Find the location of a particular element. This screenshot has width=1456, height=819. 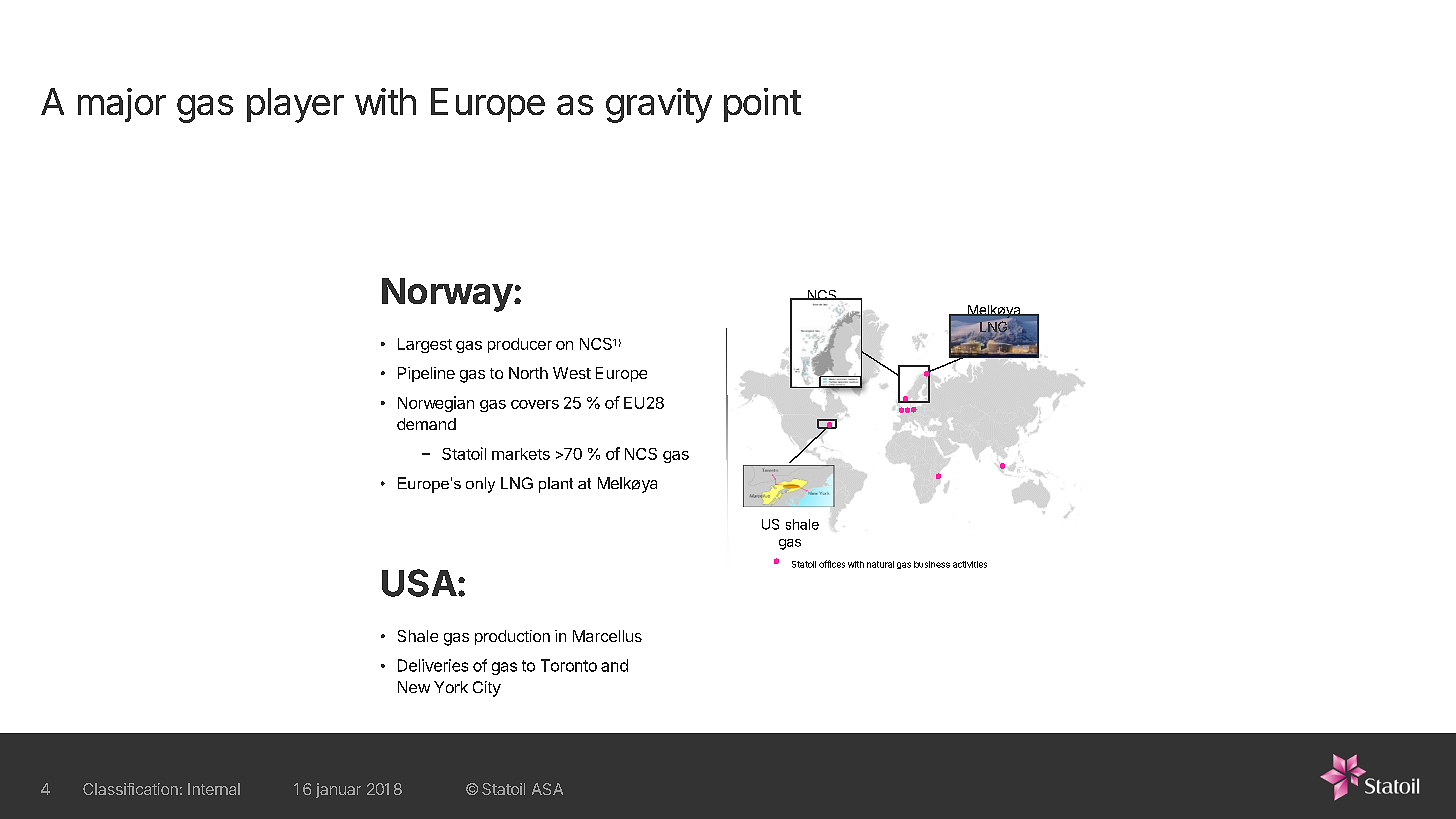

player is located at coordinates (295, 105).
